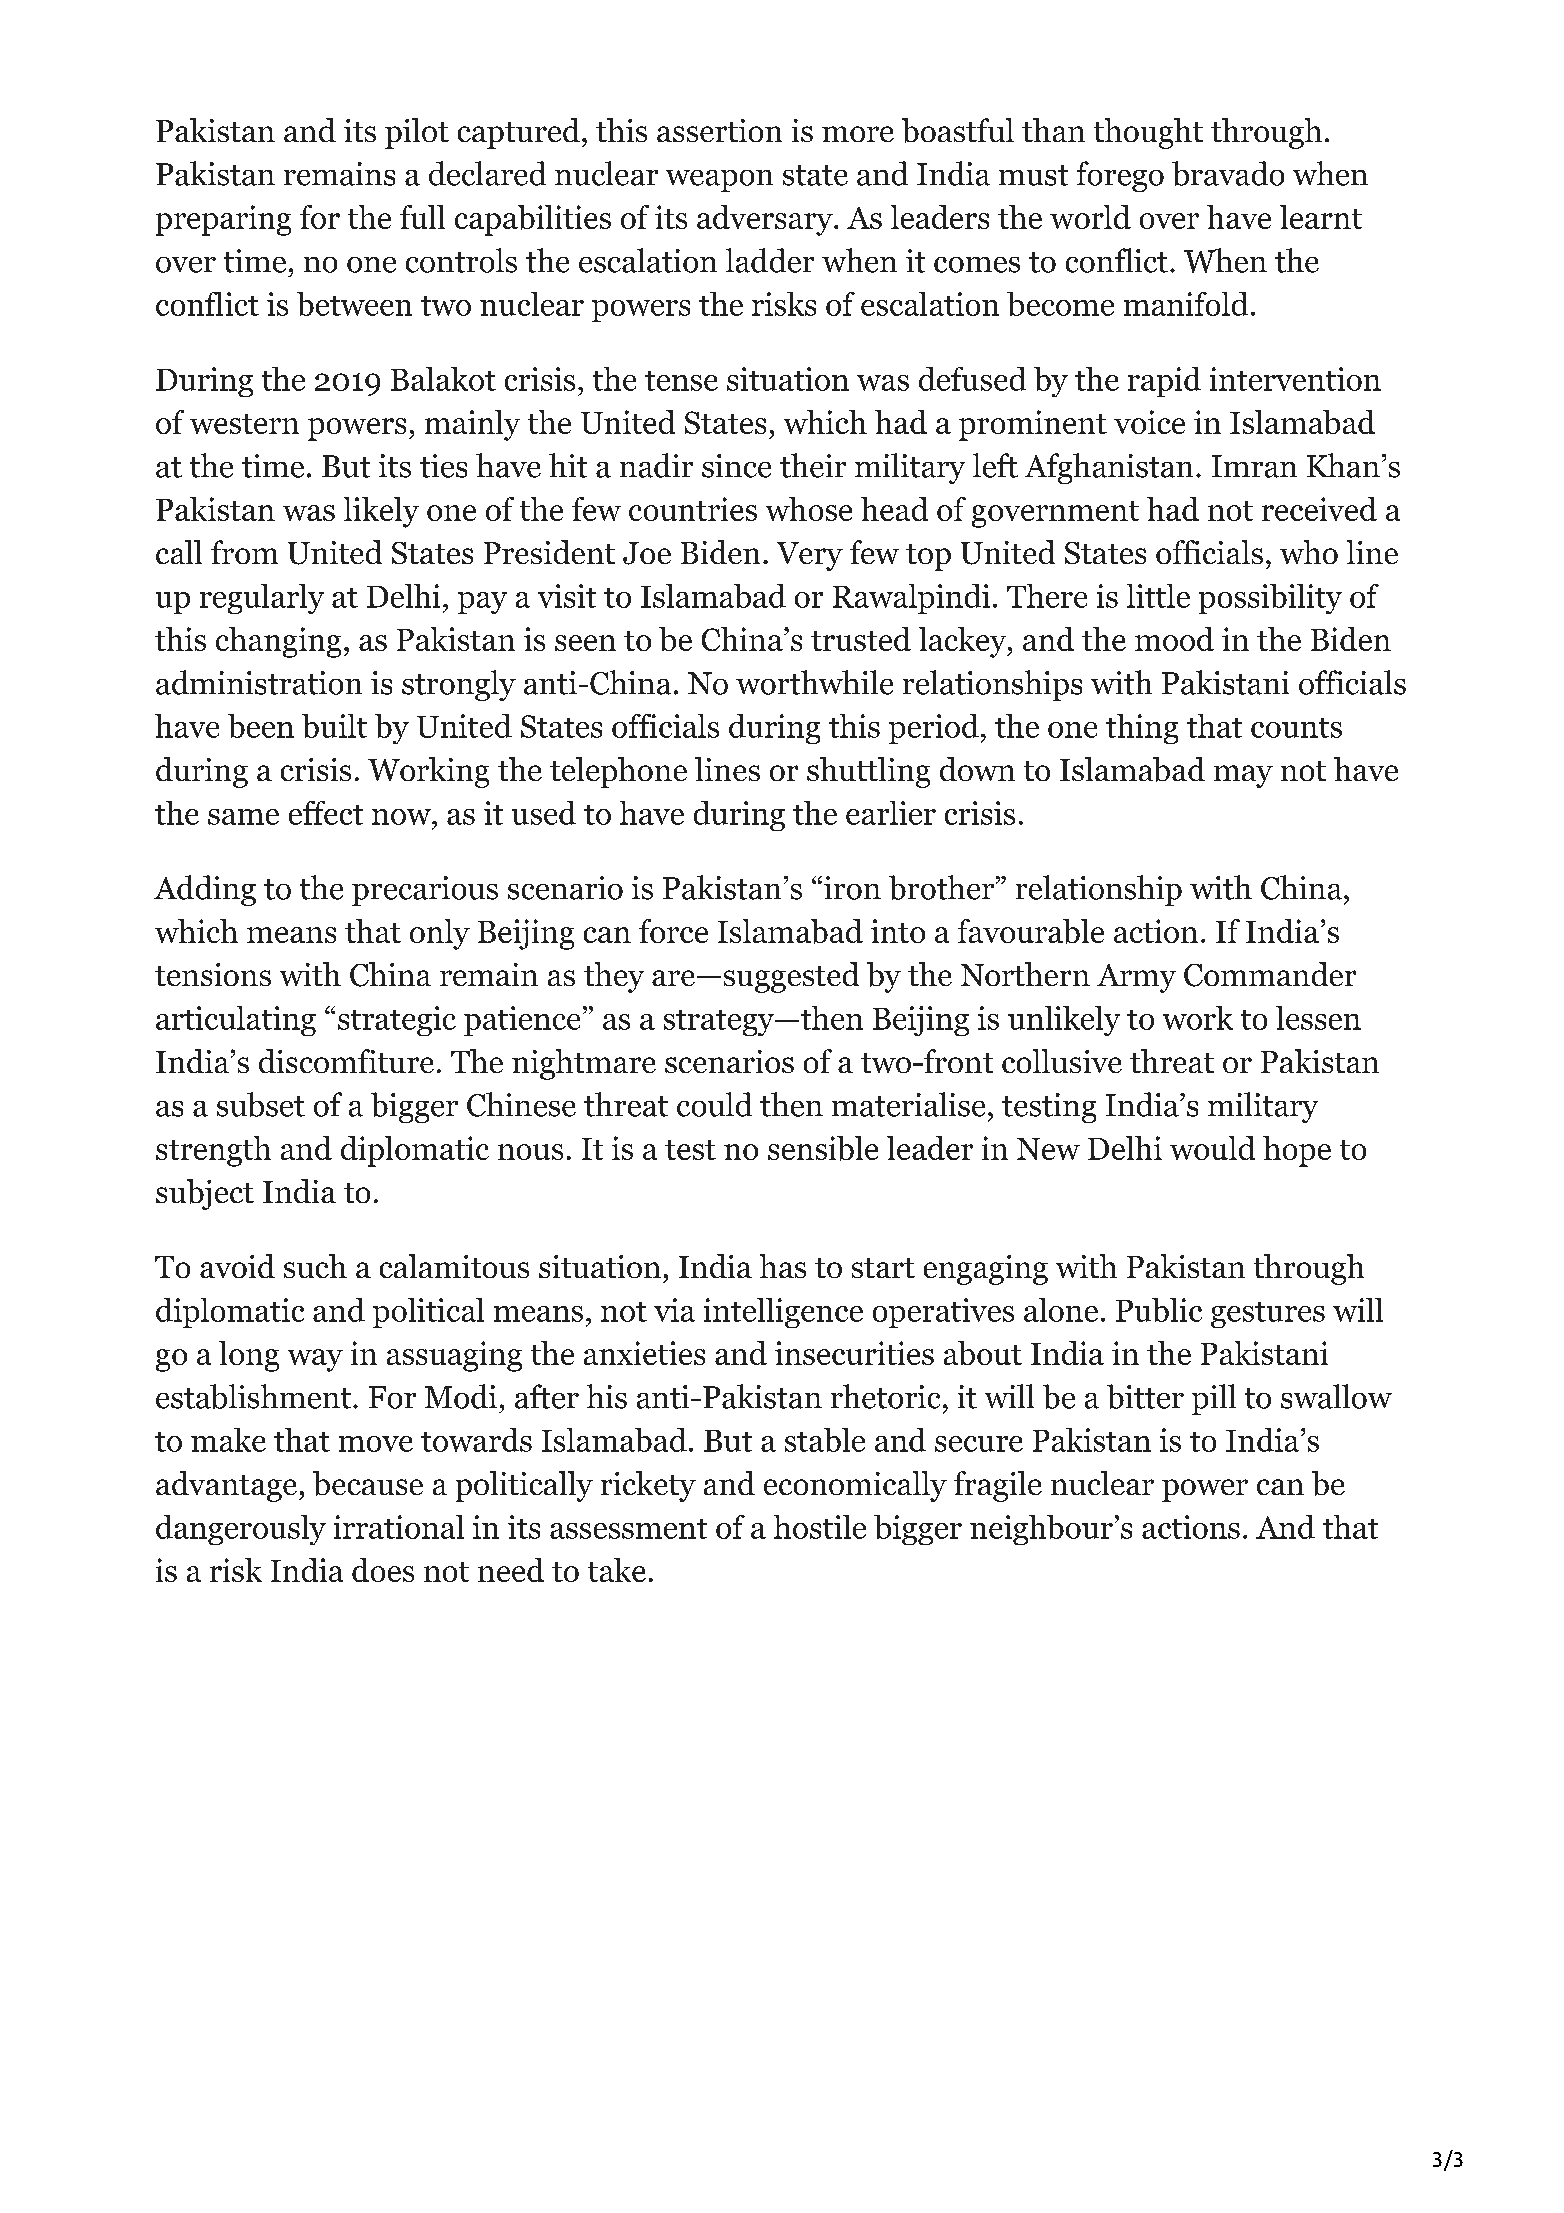 The image size is (1564, 2213). What do you see at coordinates (1212, 1148) in the screenshot?
I see `would` at bounding box center [1212, 1148].
